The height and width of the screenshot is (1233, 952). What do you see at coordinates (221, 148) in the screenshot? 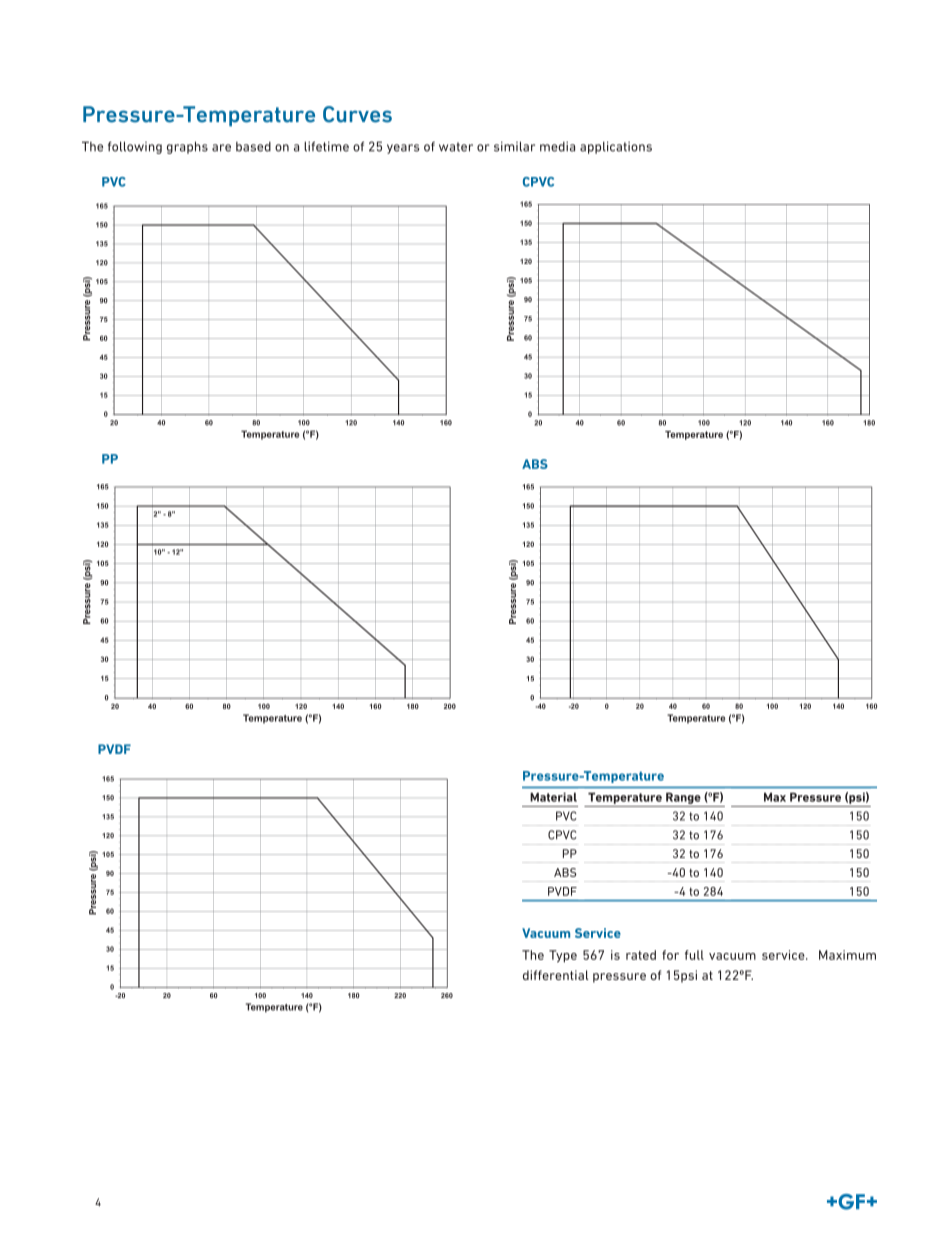
I see `are` at bounding box center [221, 148].
